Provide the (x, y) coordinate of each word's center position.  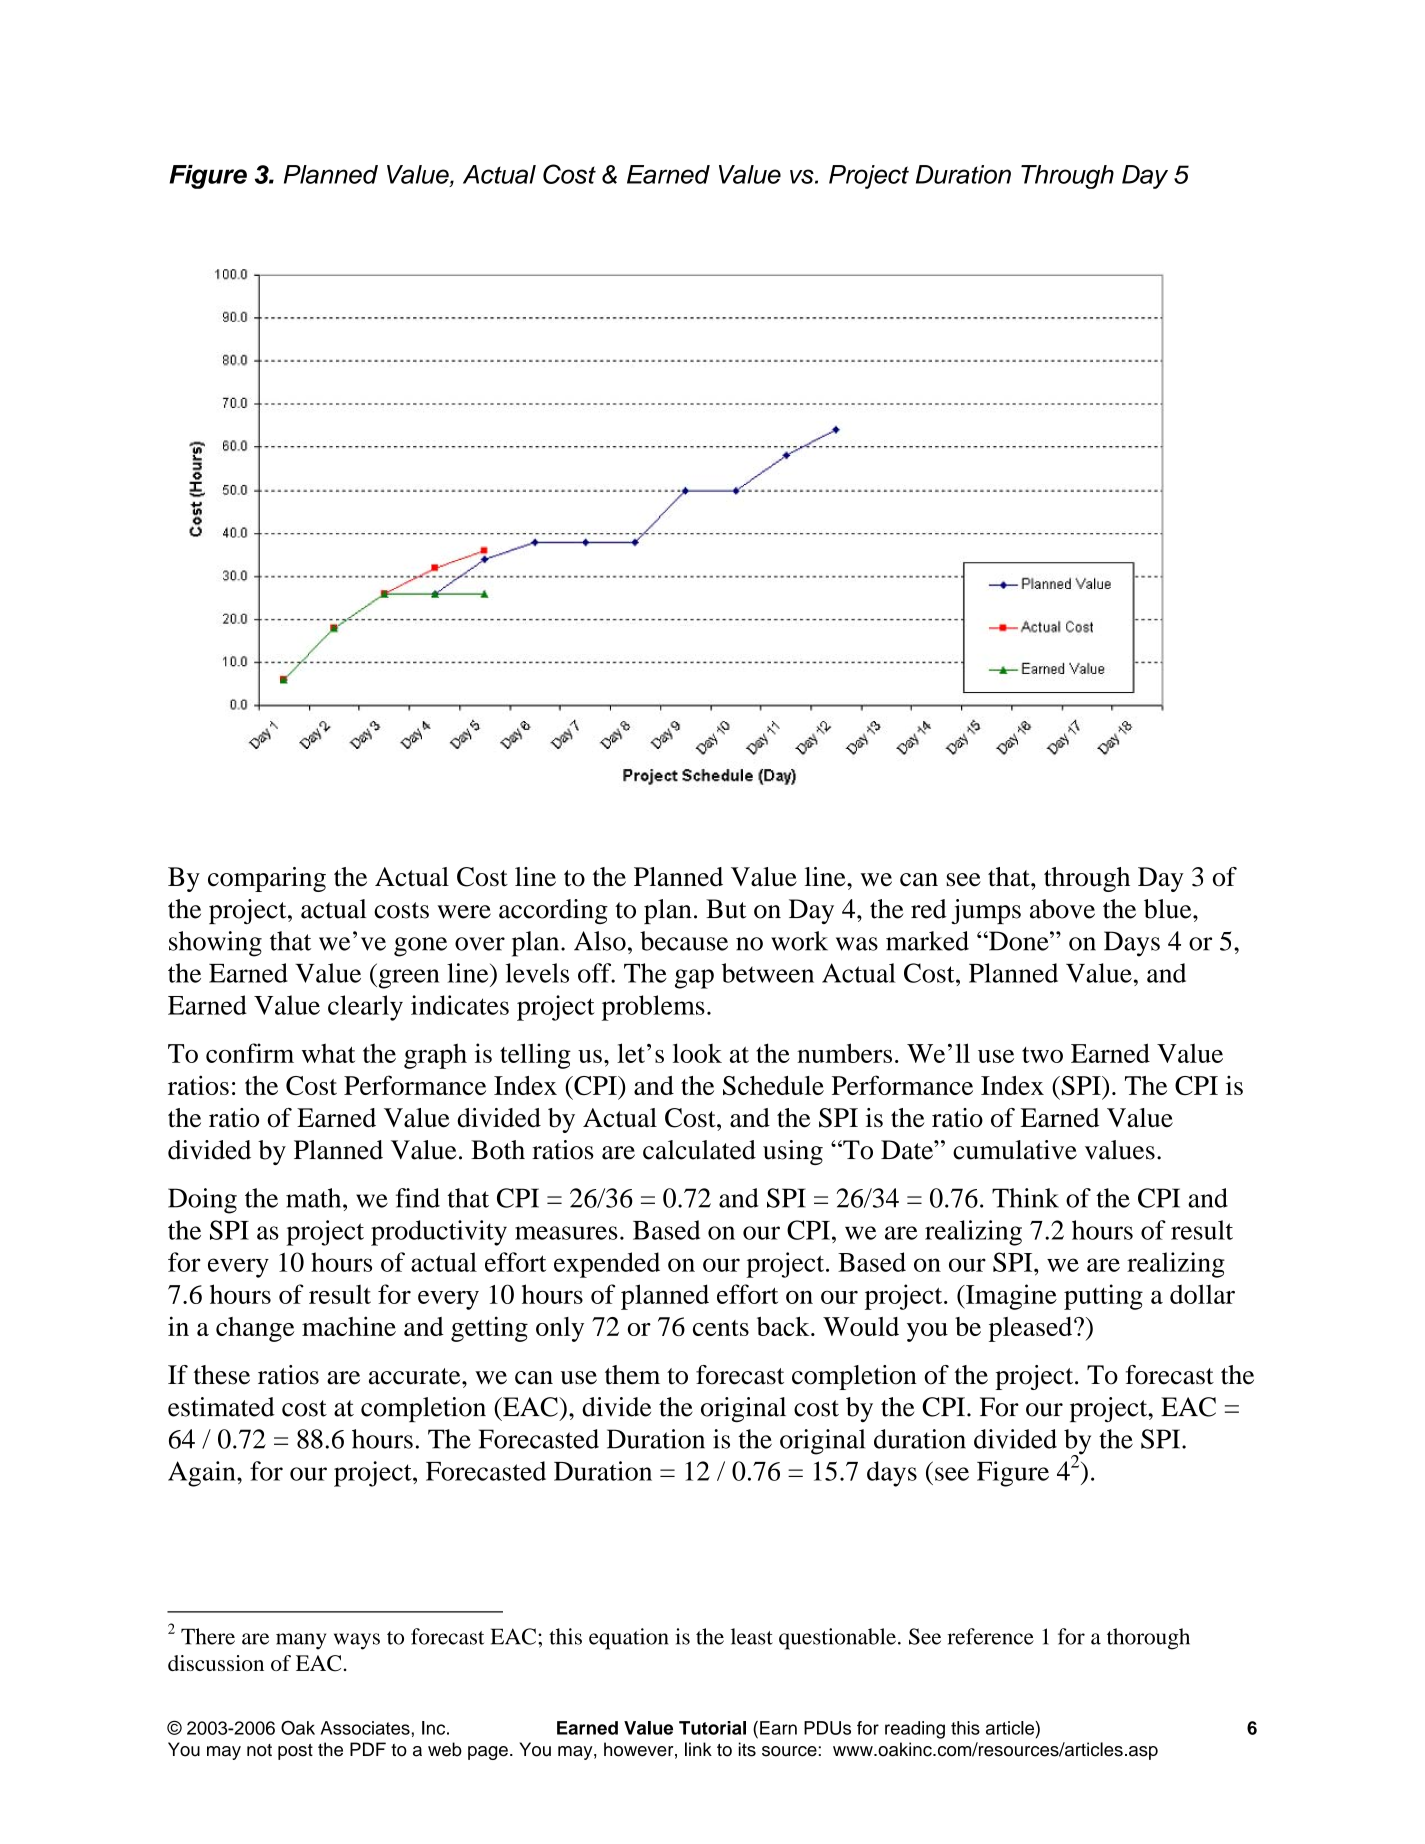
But (726, 909)
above (1062, 909)
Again (203, 1474)
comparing (267, 879)
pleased (1032, 1329)
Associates (365, 1728)
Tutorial (712, 1728)
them (632, 1375)
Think (1025, 1198)
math (315, 1198)
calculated (699, 1150)
